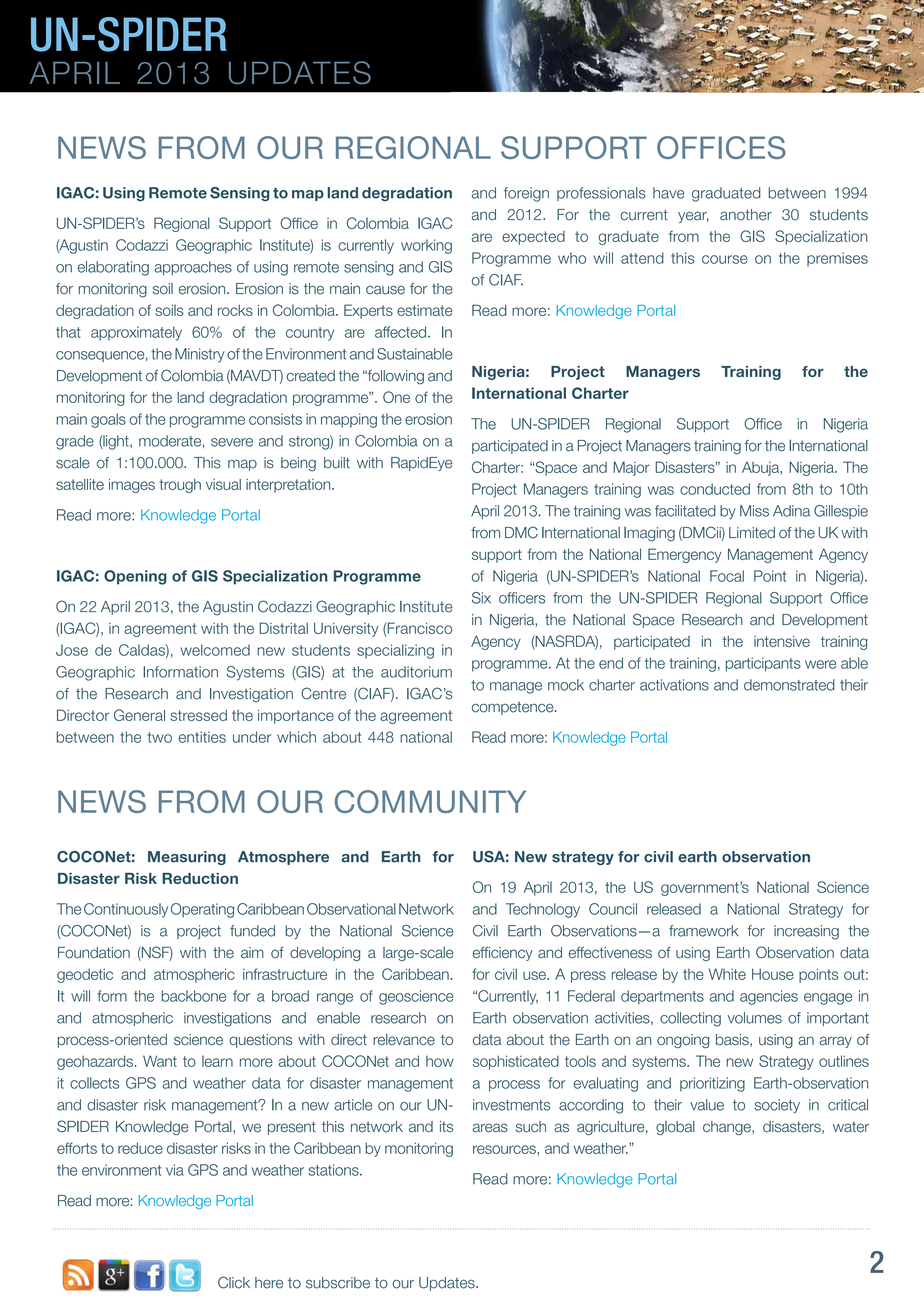 Image resolution: width=924 pixels, height=1308 pixels. Describe the element at coordinates (440, 1061) in the screenshot. I see `how` at that location.
